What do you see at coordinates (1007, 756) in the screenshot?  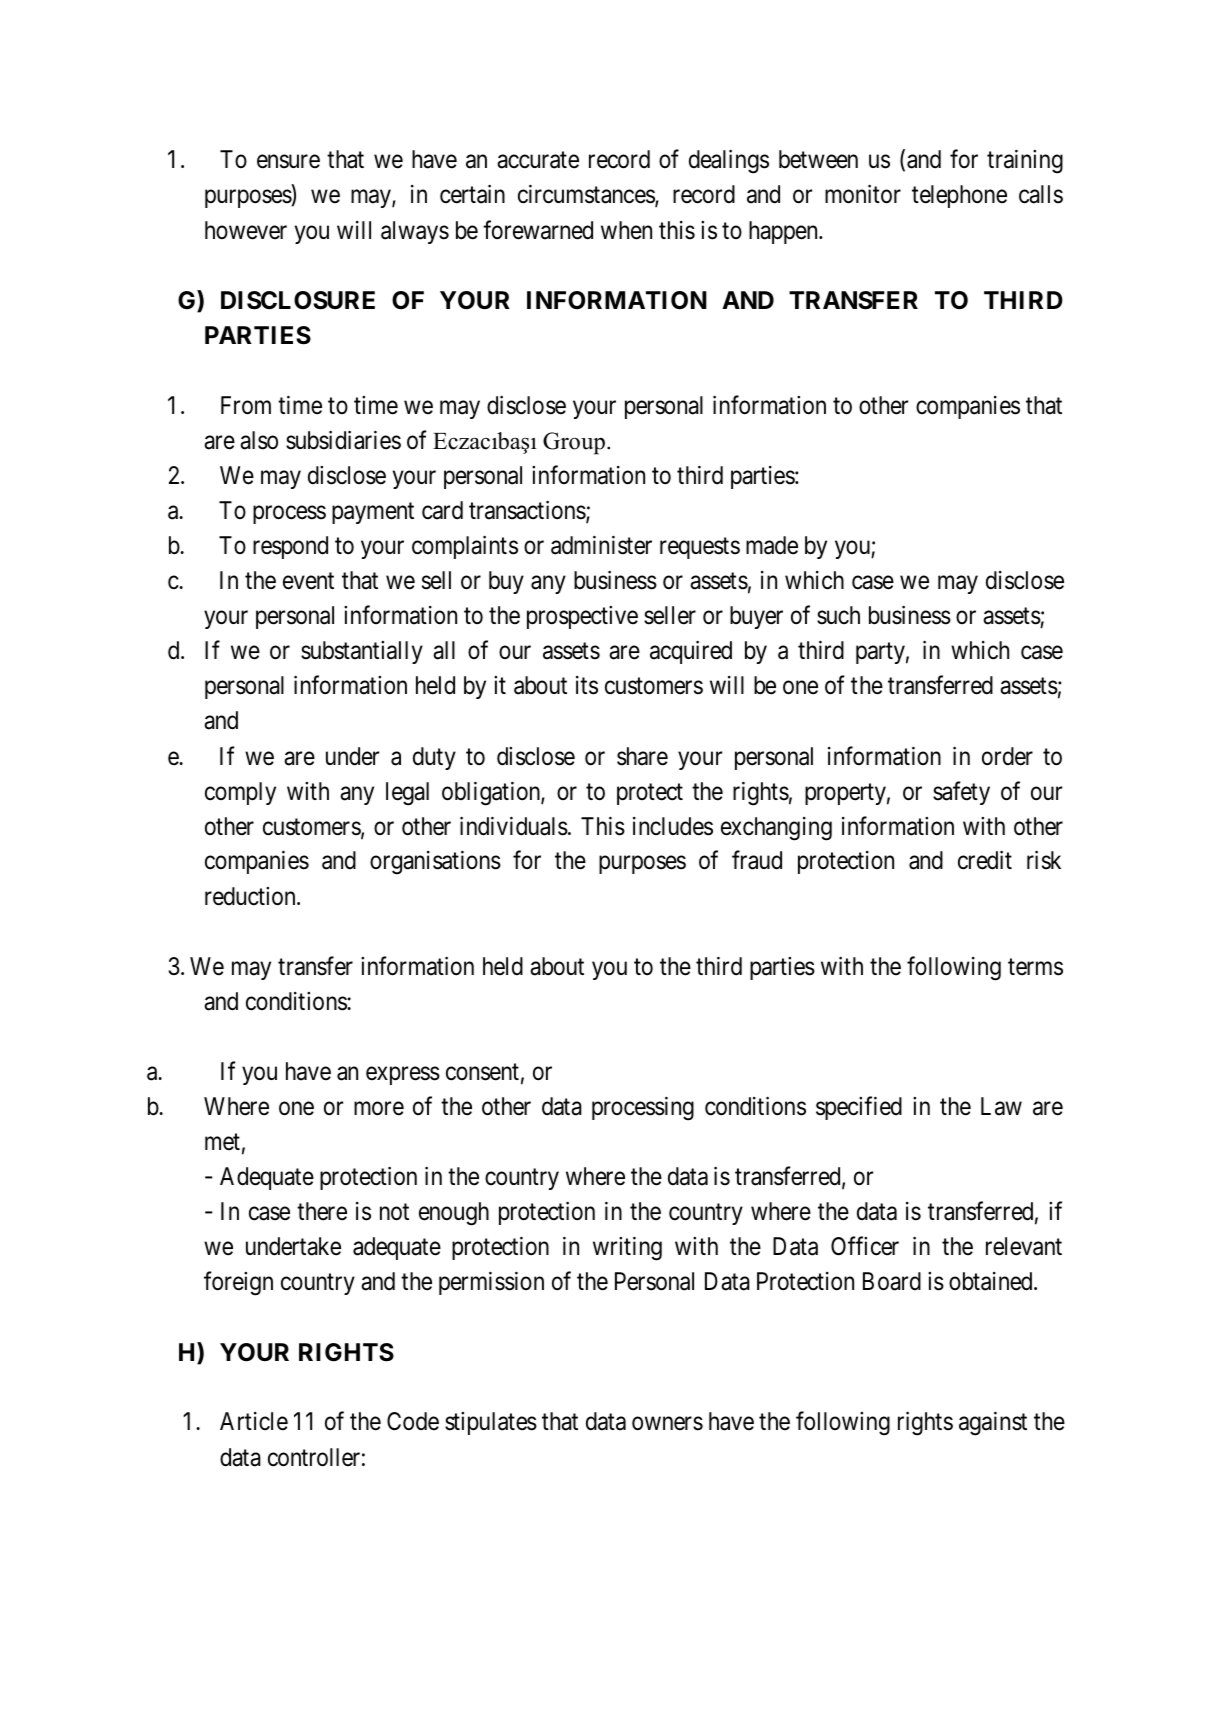 I see `order` at bounding box center [1007, 756].
